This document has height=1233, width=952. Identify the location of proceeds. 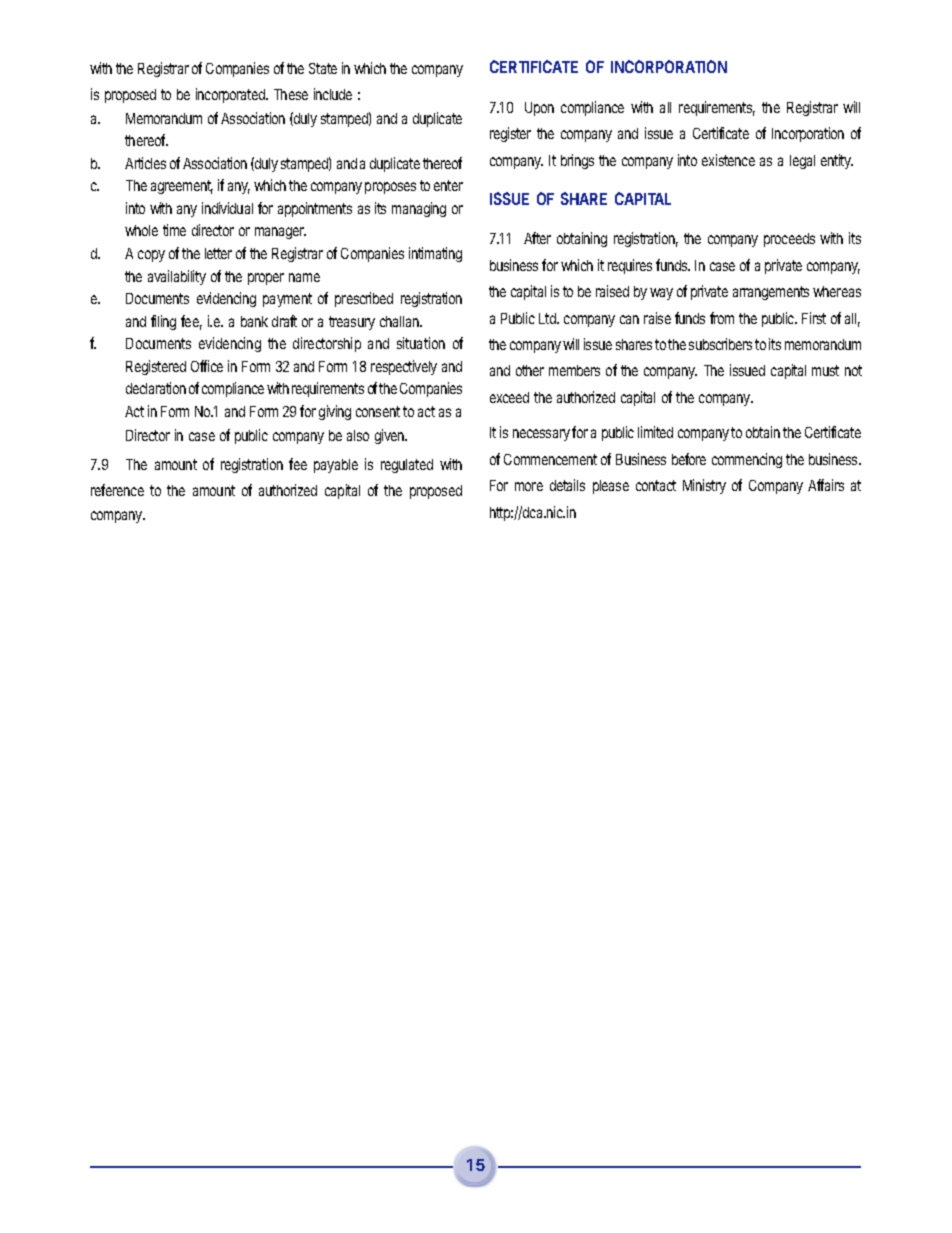
(789, 240).
